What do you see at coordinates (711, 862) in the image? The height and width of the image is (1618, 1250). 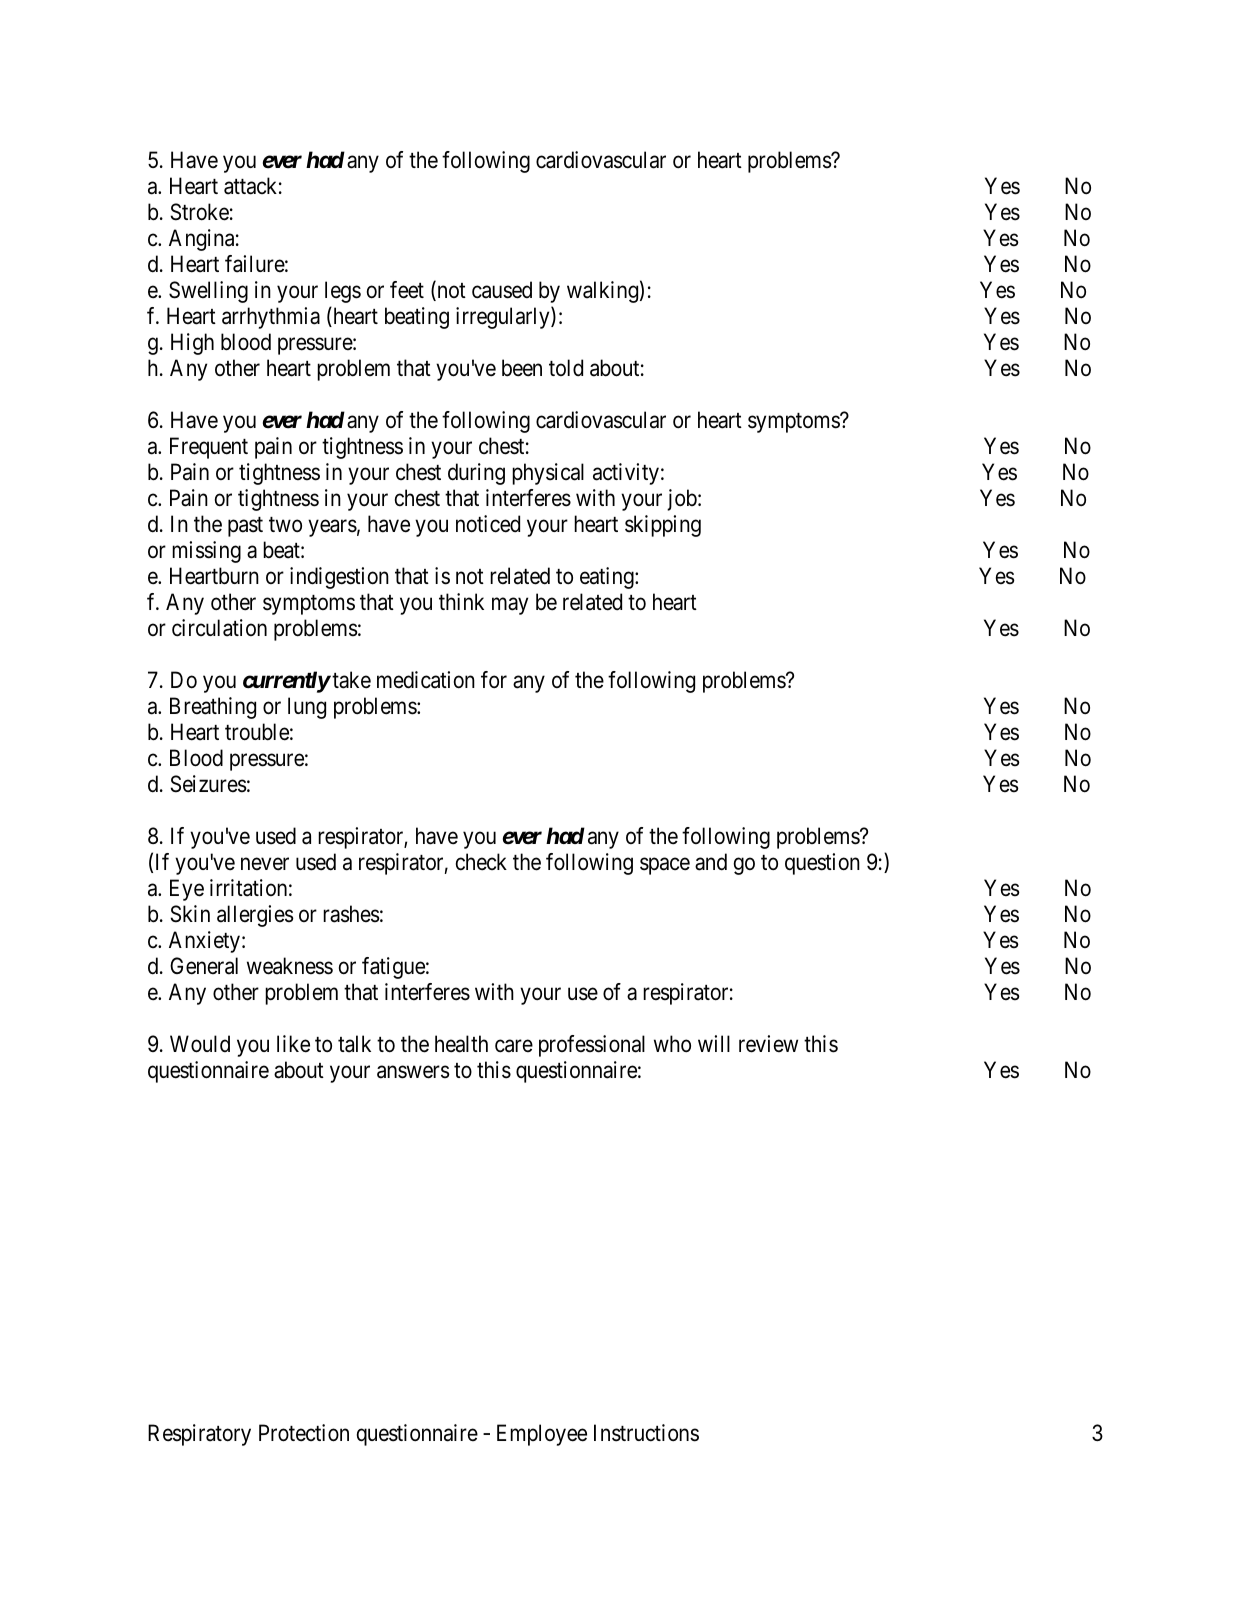 I see `and` at bounding box center [711, 862].
